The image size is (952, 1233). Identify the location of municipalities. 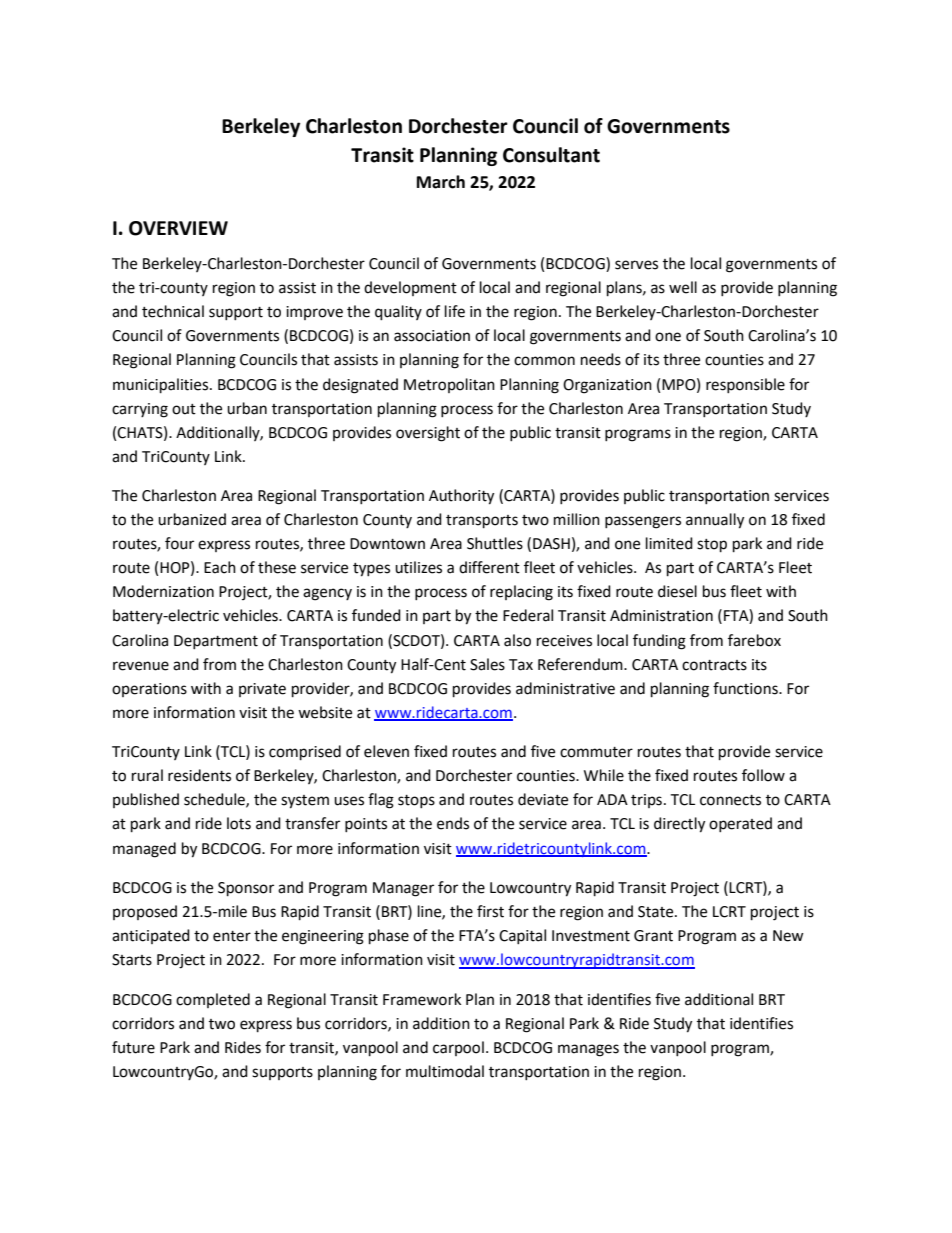
(162, 386).
